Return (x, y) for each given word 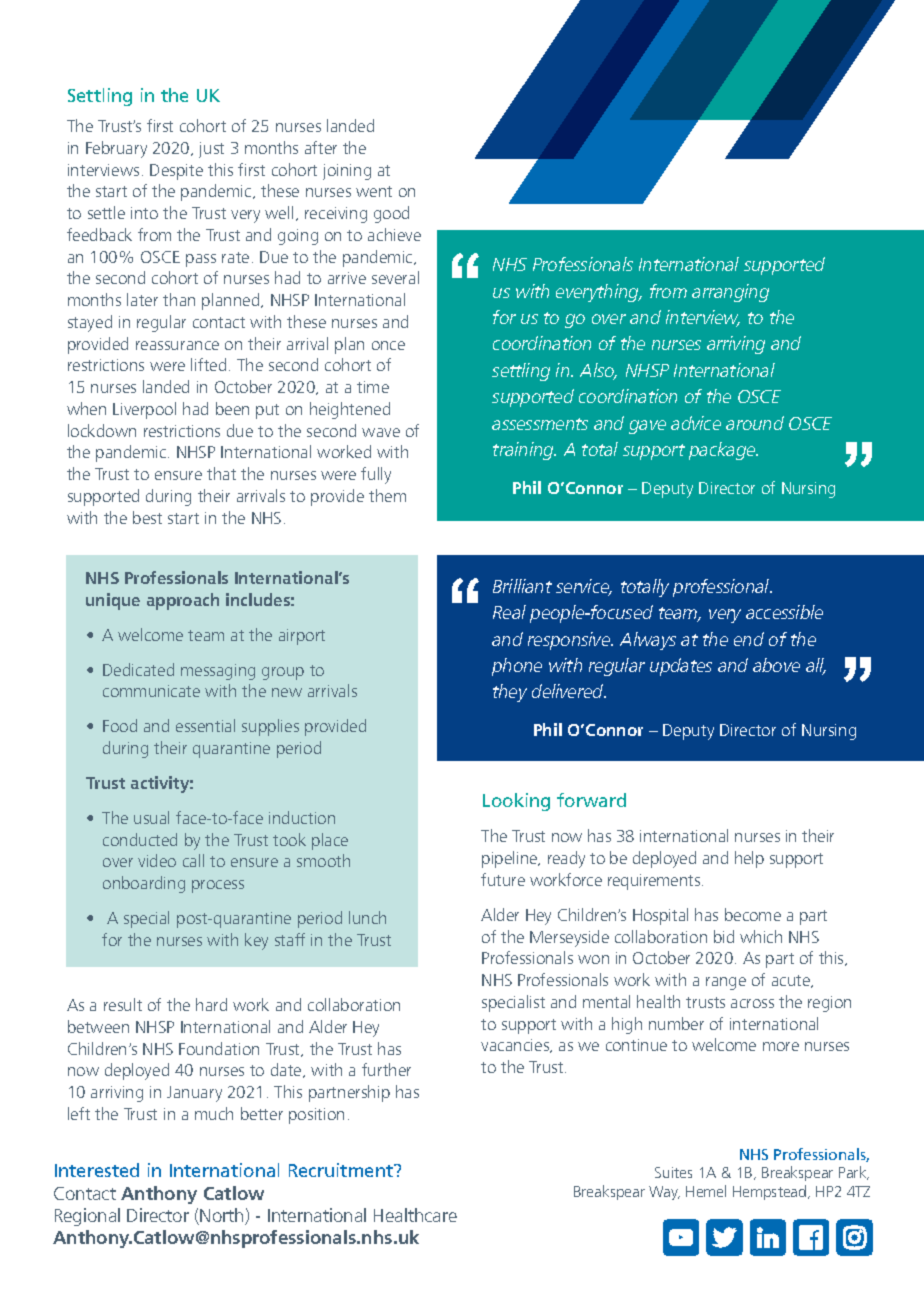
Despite (176, 172)
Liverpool (144, 410)
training (524, 451)
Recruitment (342, 1170)
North (223, 1216)
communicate (151, 691)
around (755, 423)
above (776, 665)
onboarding (144, 884)
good (391, 214)
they (510, 693)
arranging (730, 293)
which (761, 936)
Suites (673, 1172)
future (503, 879)
